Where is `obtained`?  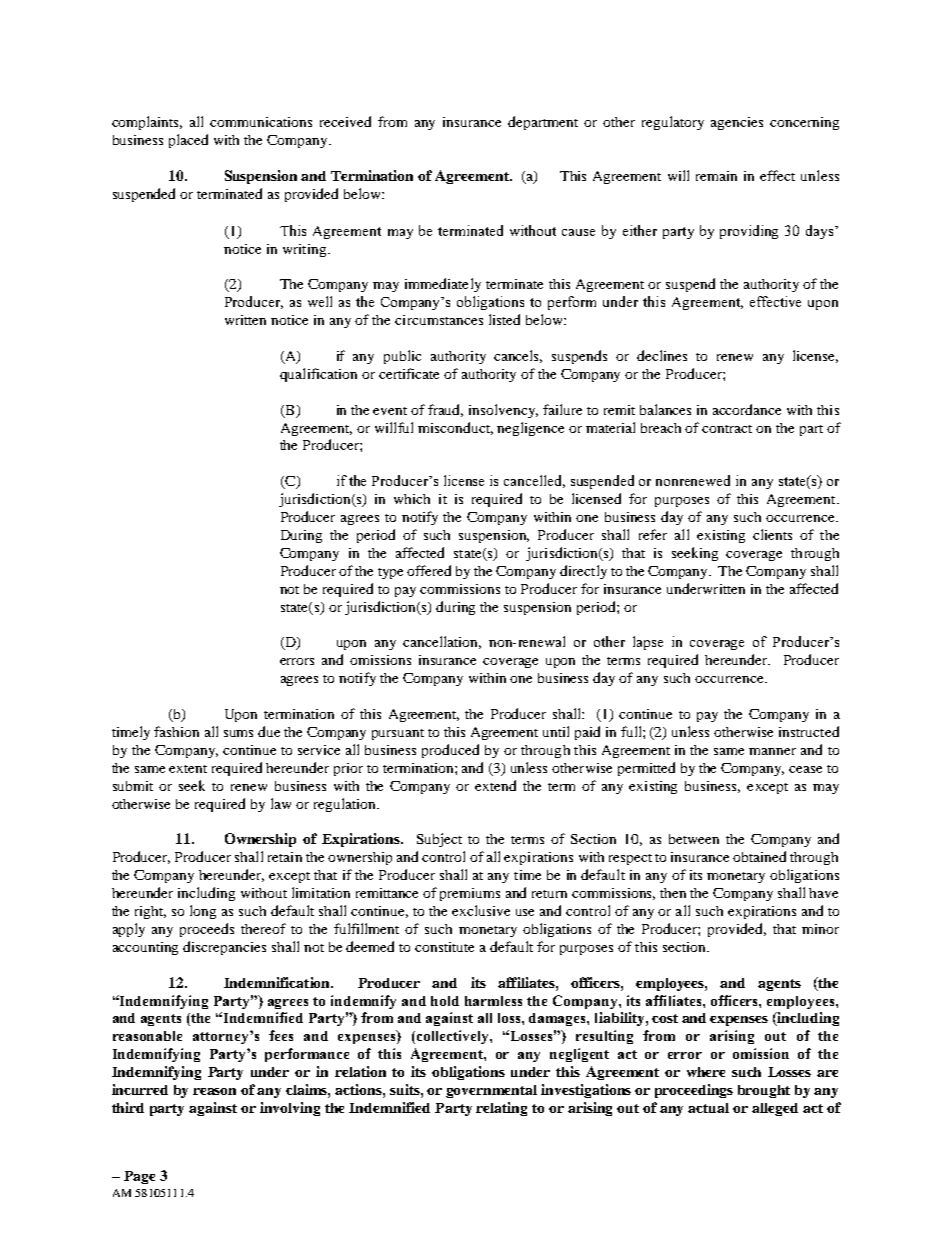
obtained is located at coordinates (759, 856).
